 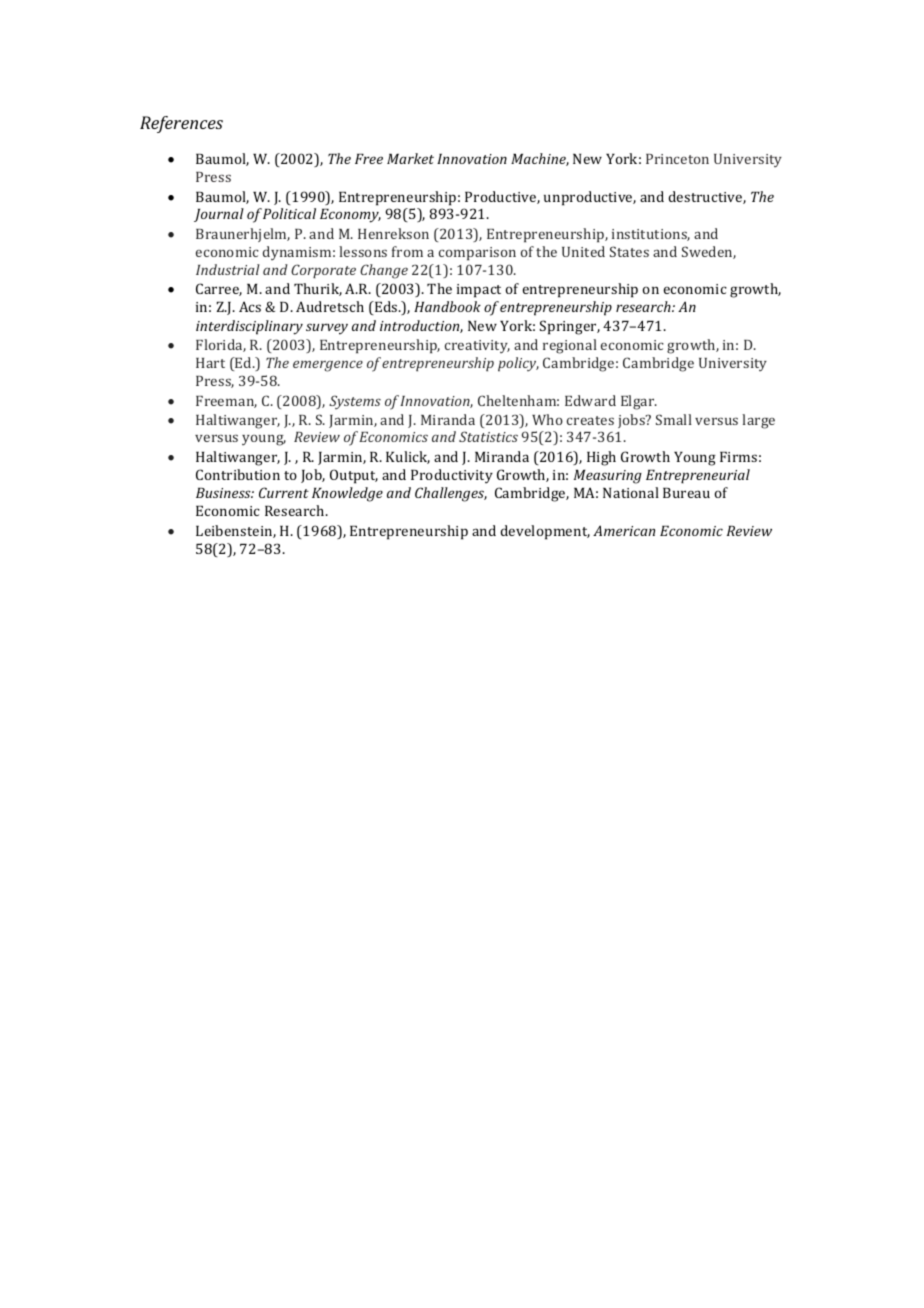 I want to click on Small, so click(x=674, y=419).
